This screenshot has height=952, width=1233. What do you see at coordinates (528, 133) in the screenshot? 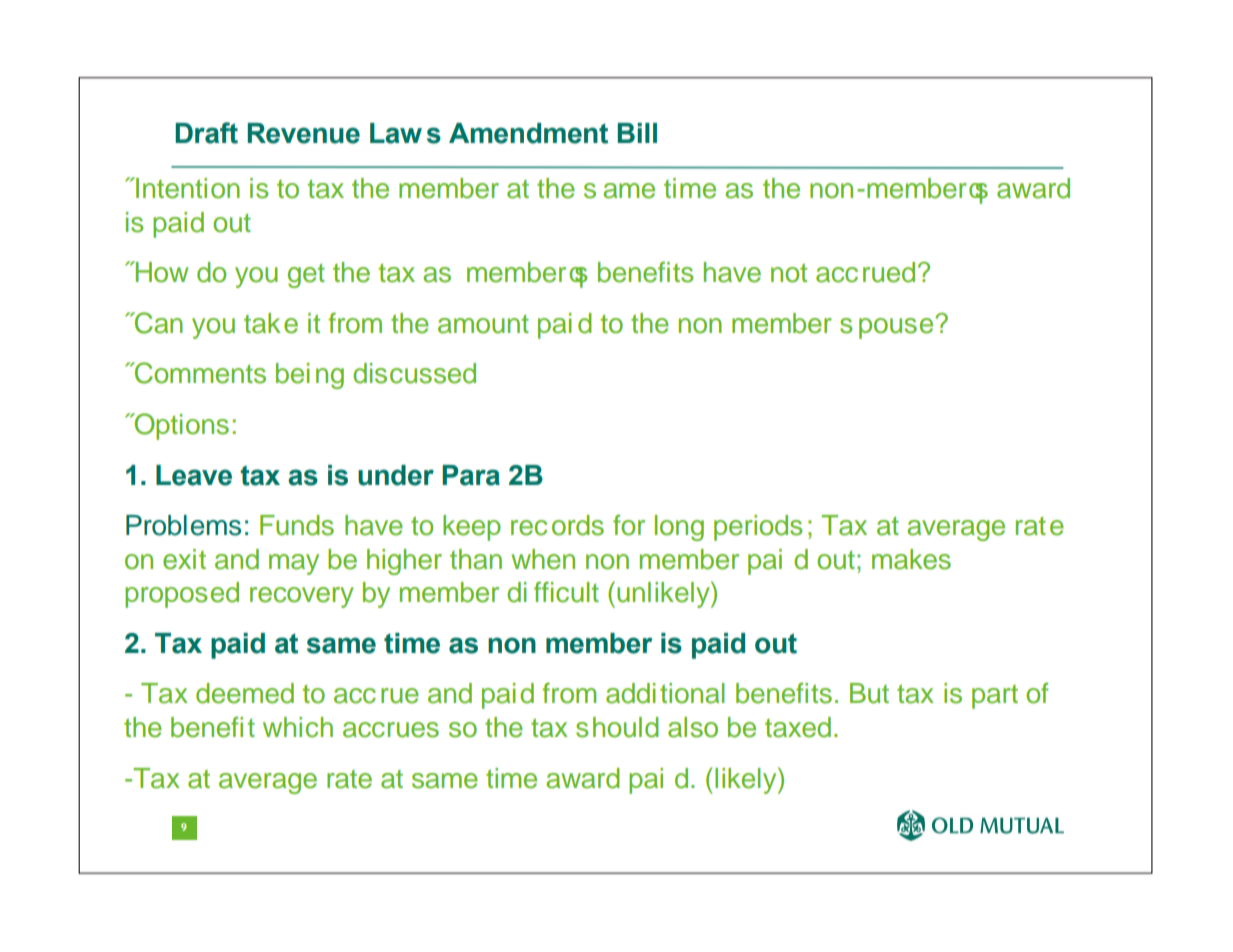
I see `Amendment` at bounding box center [528, 133].
